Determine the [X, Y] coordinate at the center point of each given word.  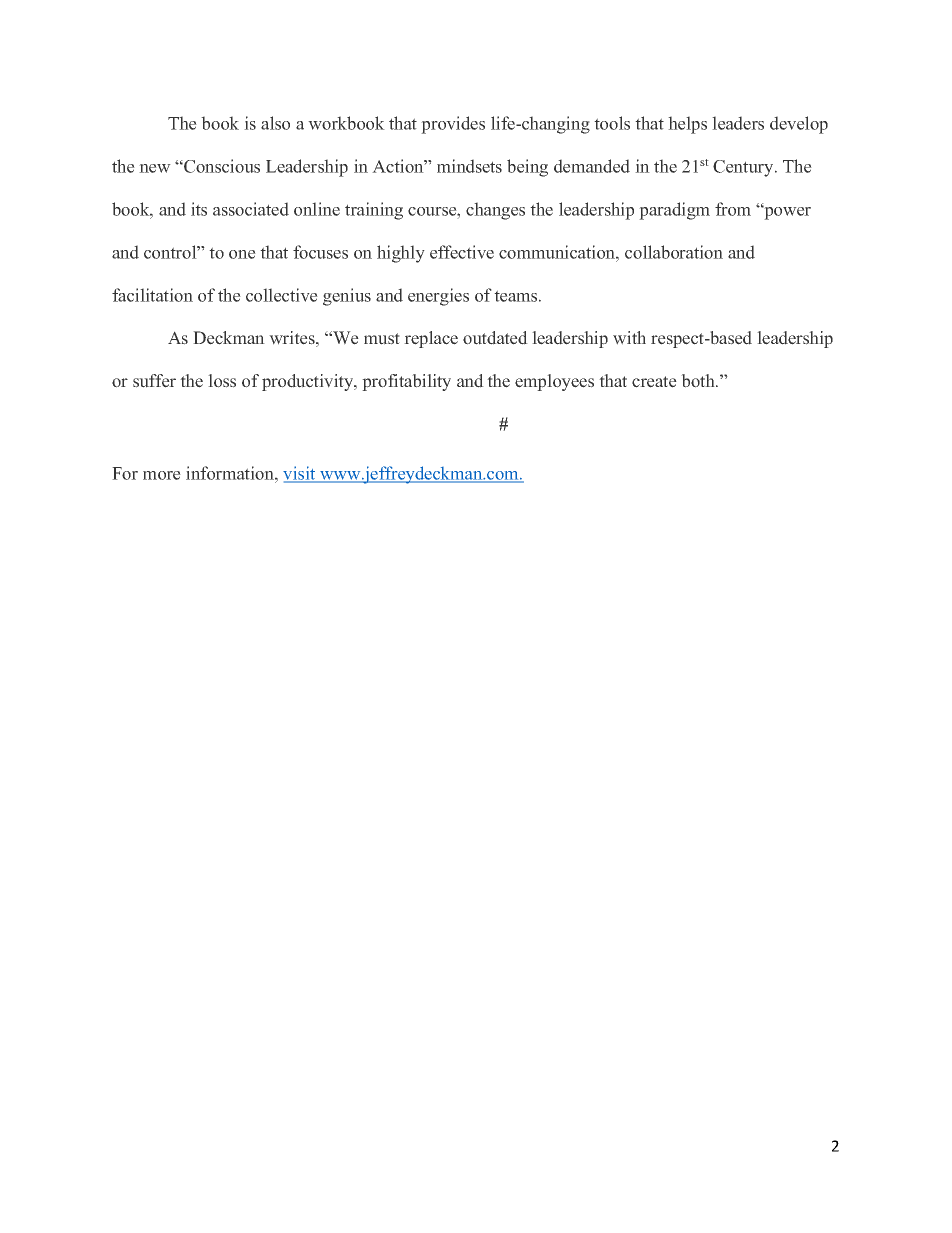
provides [453, 125]
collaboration [674, 252]
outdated [495, 338]
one [242, 254]
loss [222, 381]
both [699, 381]
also [275, 123]
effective [462, 252]
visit [300, 474]
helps [687, 125]
